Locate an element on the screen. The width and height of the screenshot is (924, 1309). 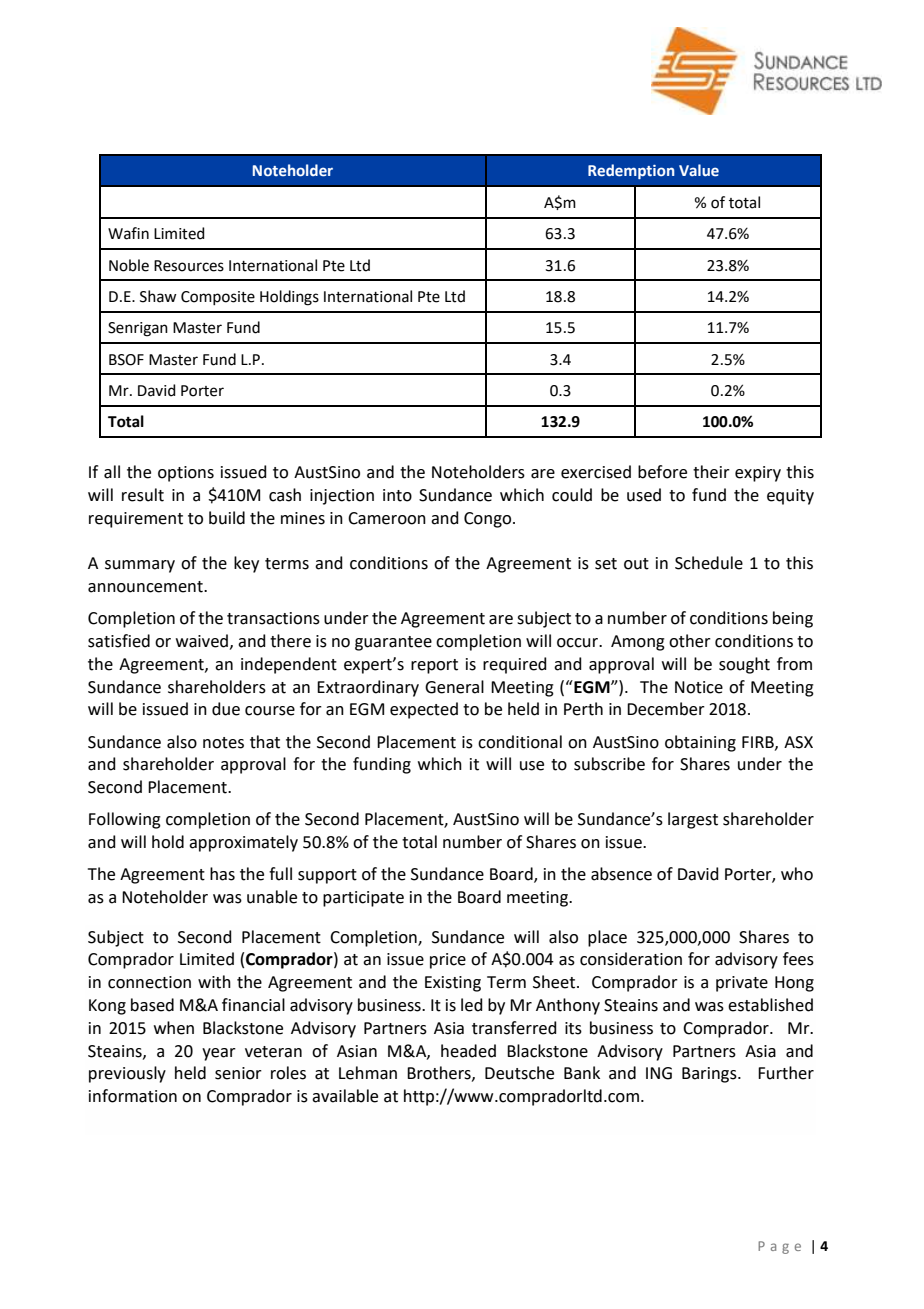
Congo is located at coordinates (489, 520).
